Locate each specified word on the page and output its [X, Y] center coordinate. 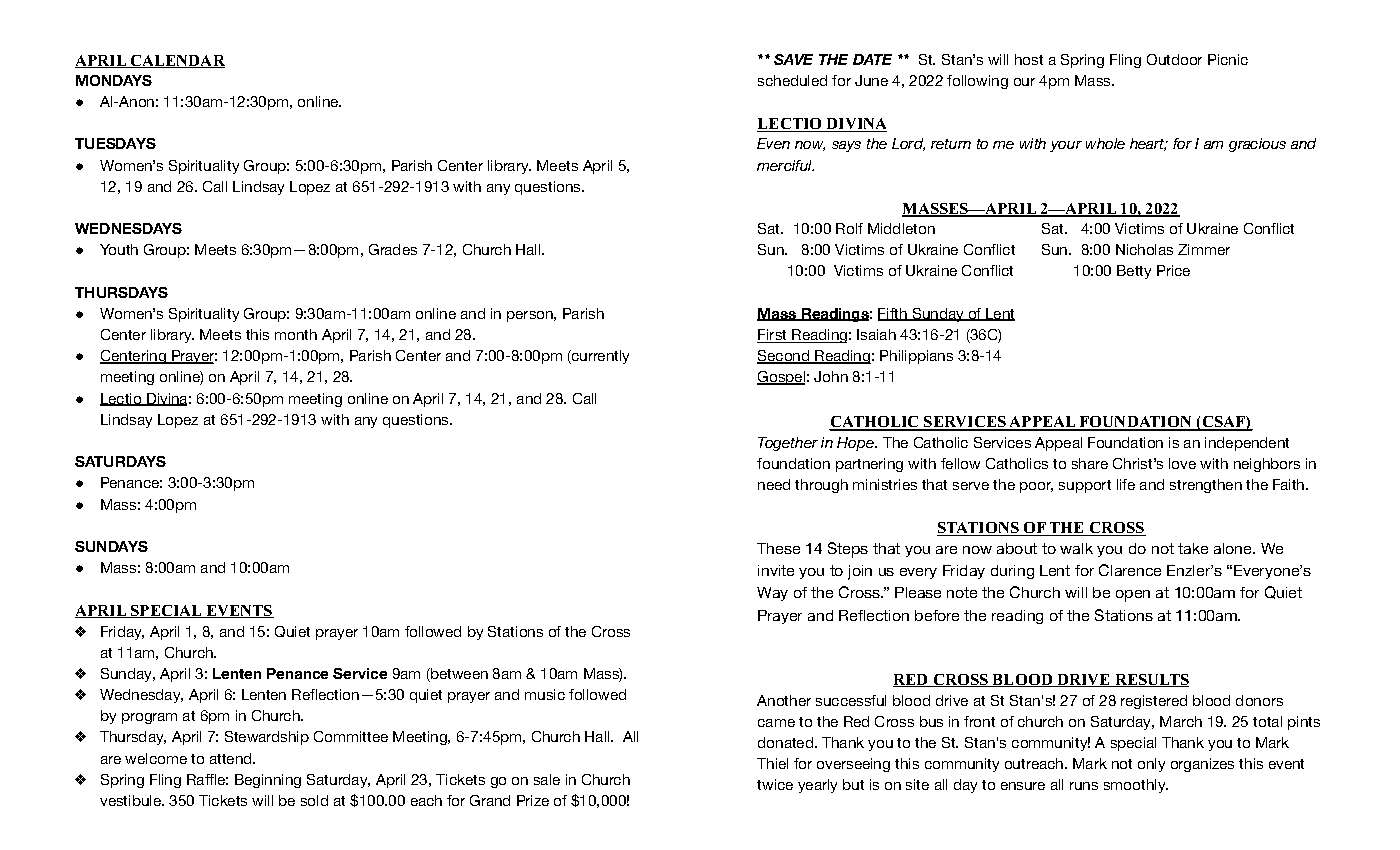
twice [775, 784]
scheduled [792, 80]
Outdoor [1174, 59]
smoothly [1136, 786]
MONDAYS [114, 80]
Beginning [268, 781]
